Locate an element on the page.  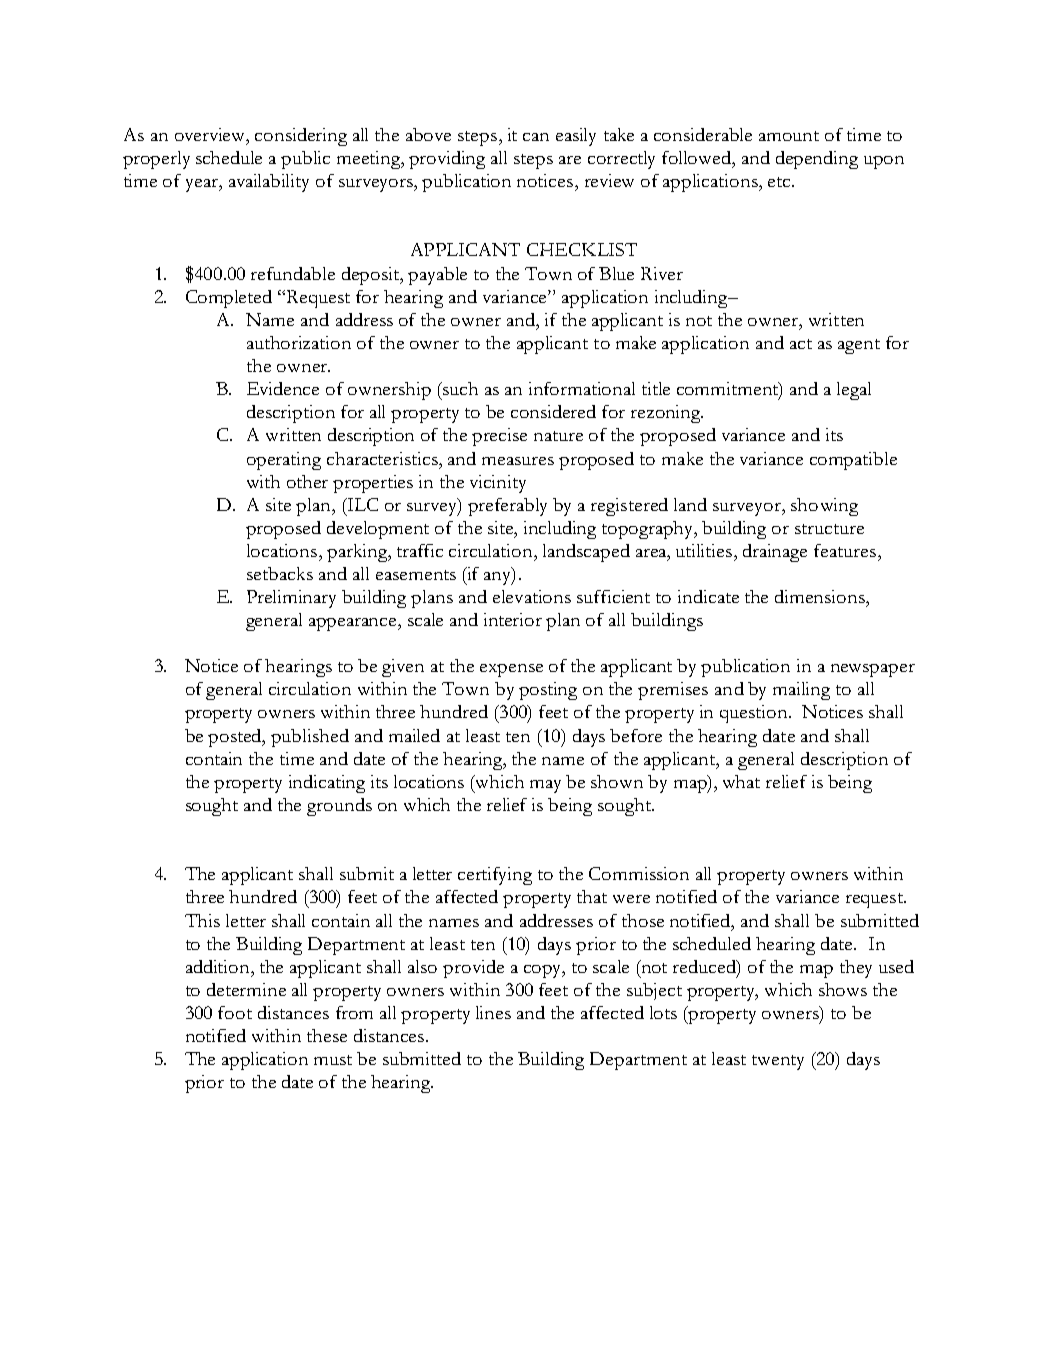
dimensions is located at coordinates (821, 596).
